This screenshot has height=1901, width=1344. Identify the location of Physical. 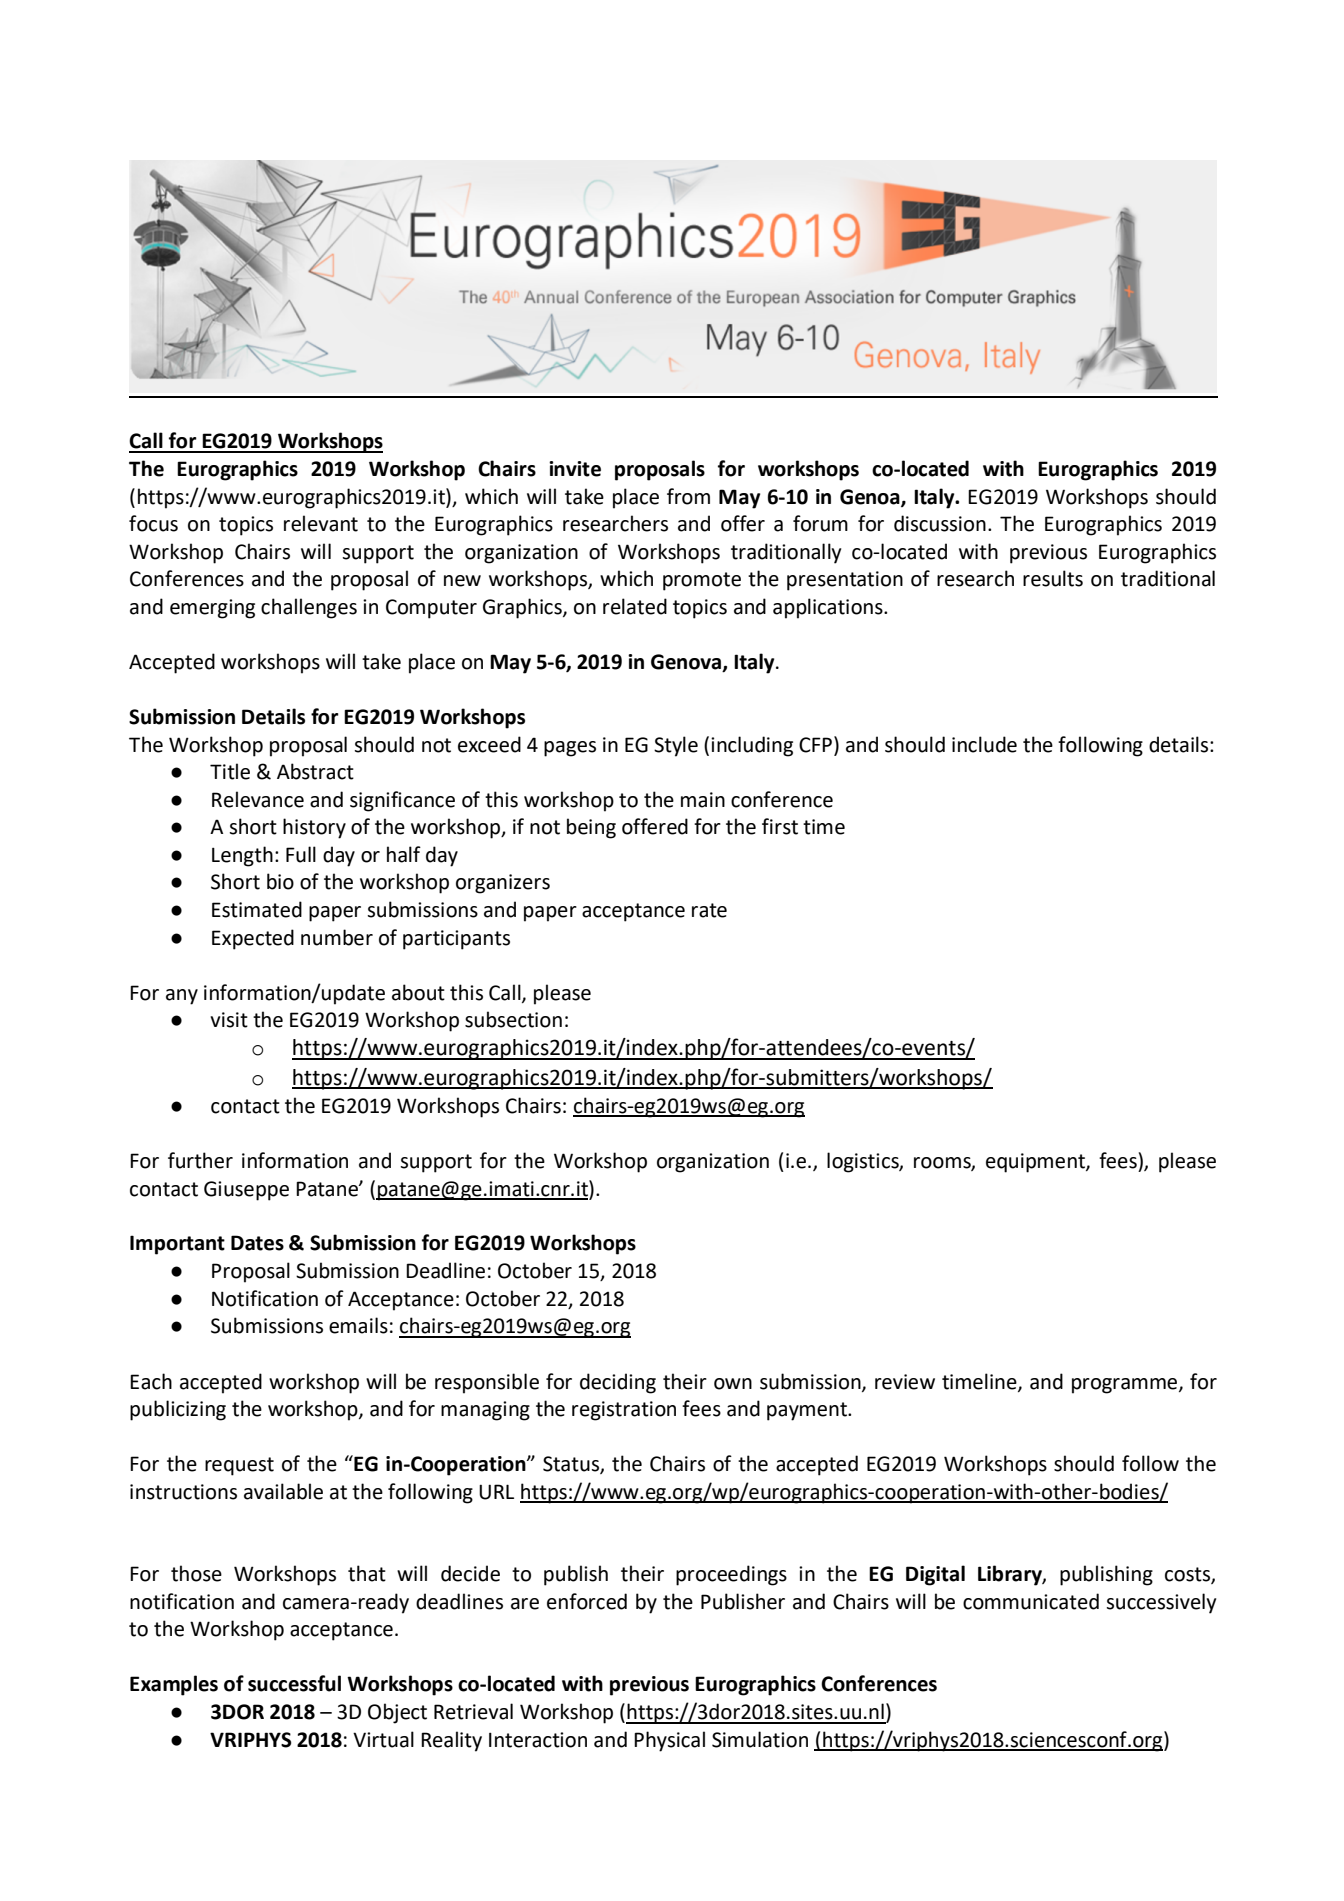
(669, 1741).
